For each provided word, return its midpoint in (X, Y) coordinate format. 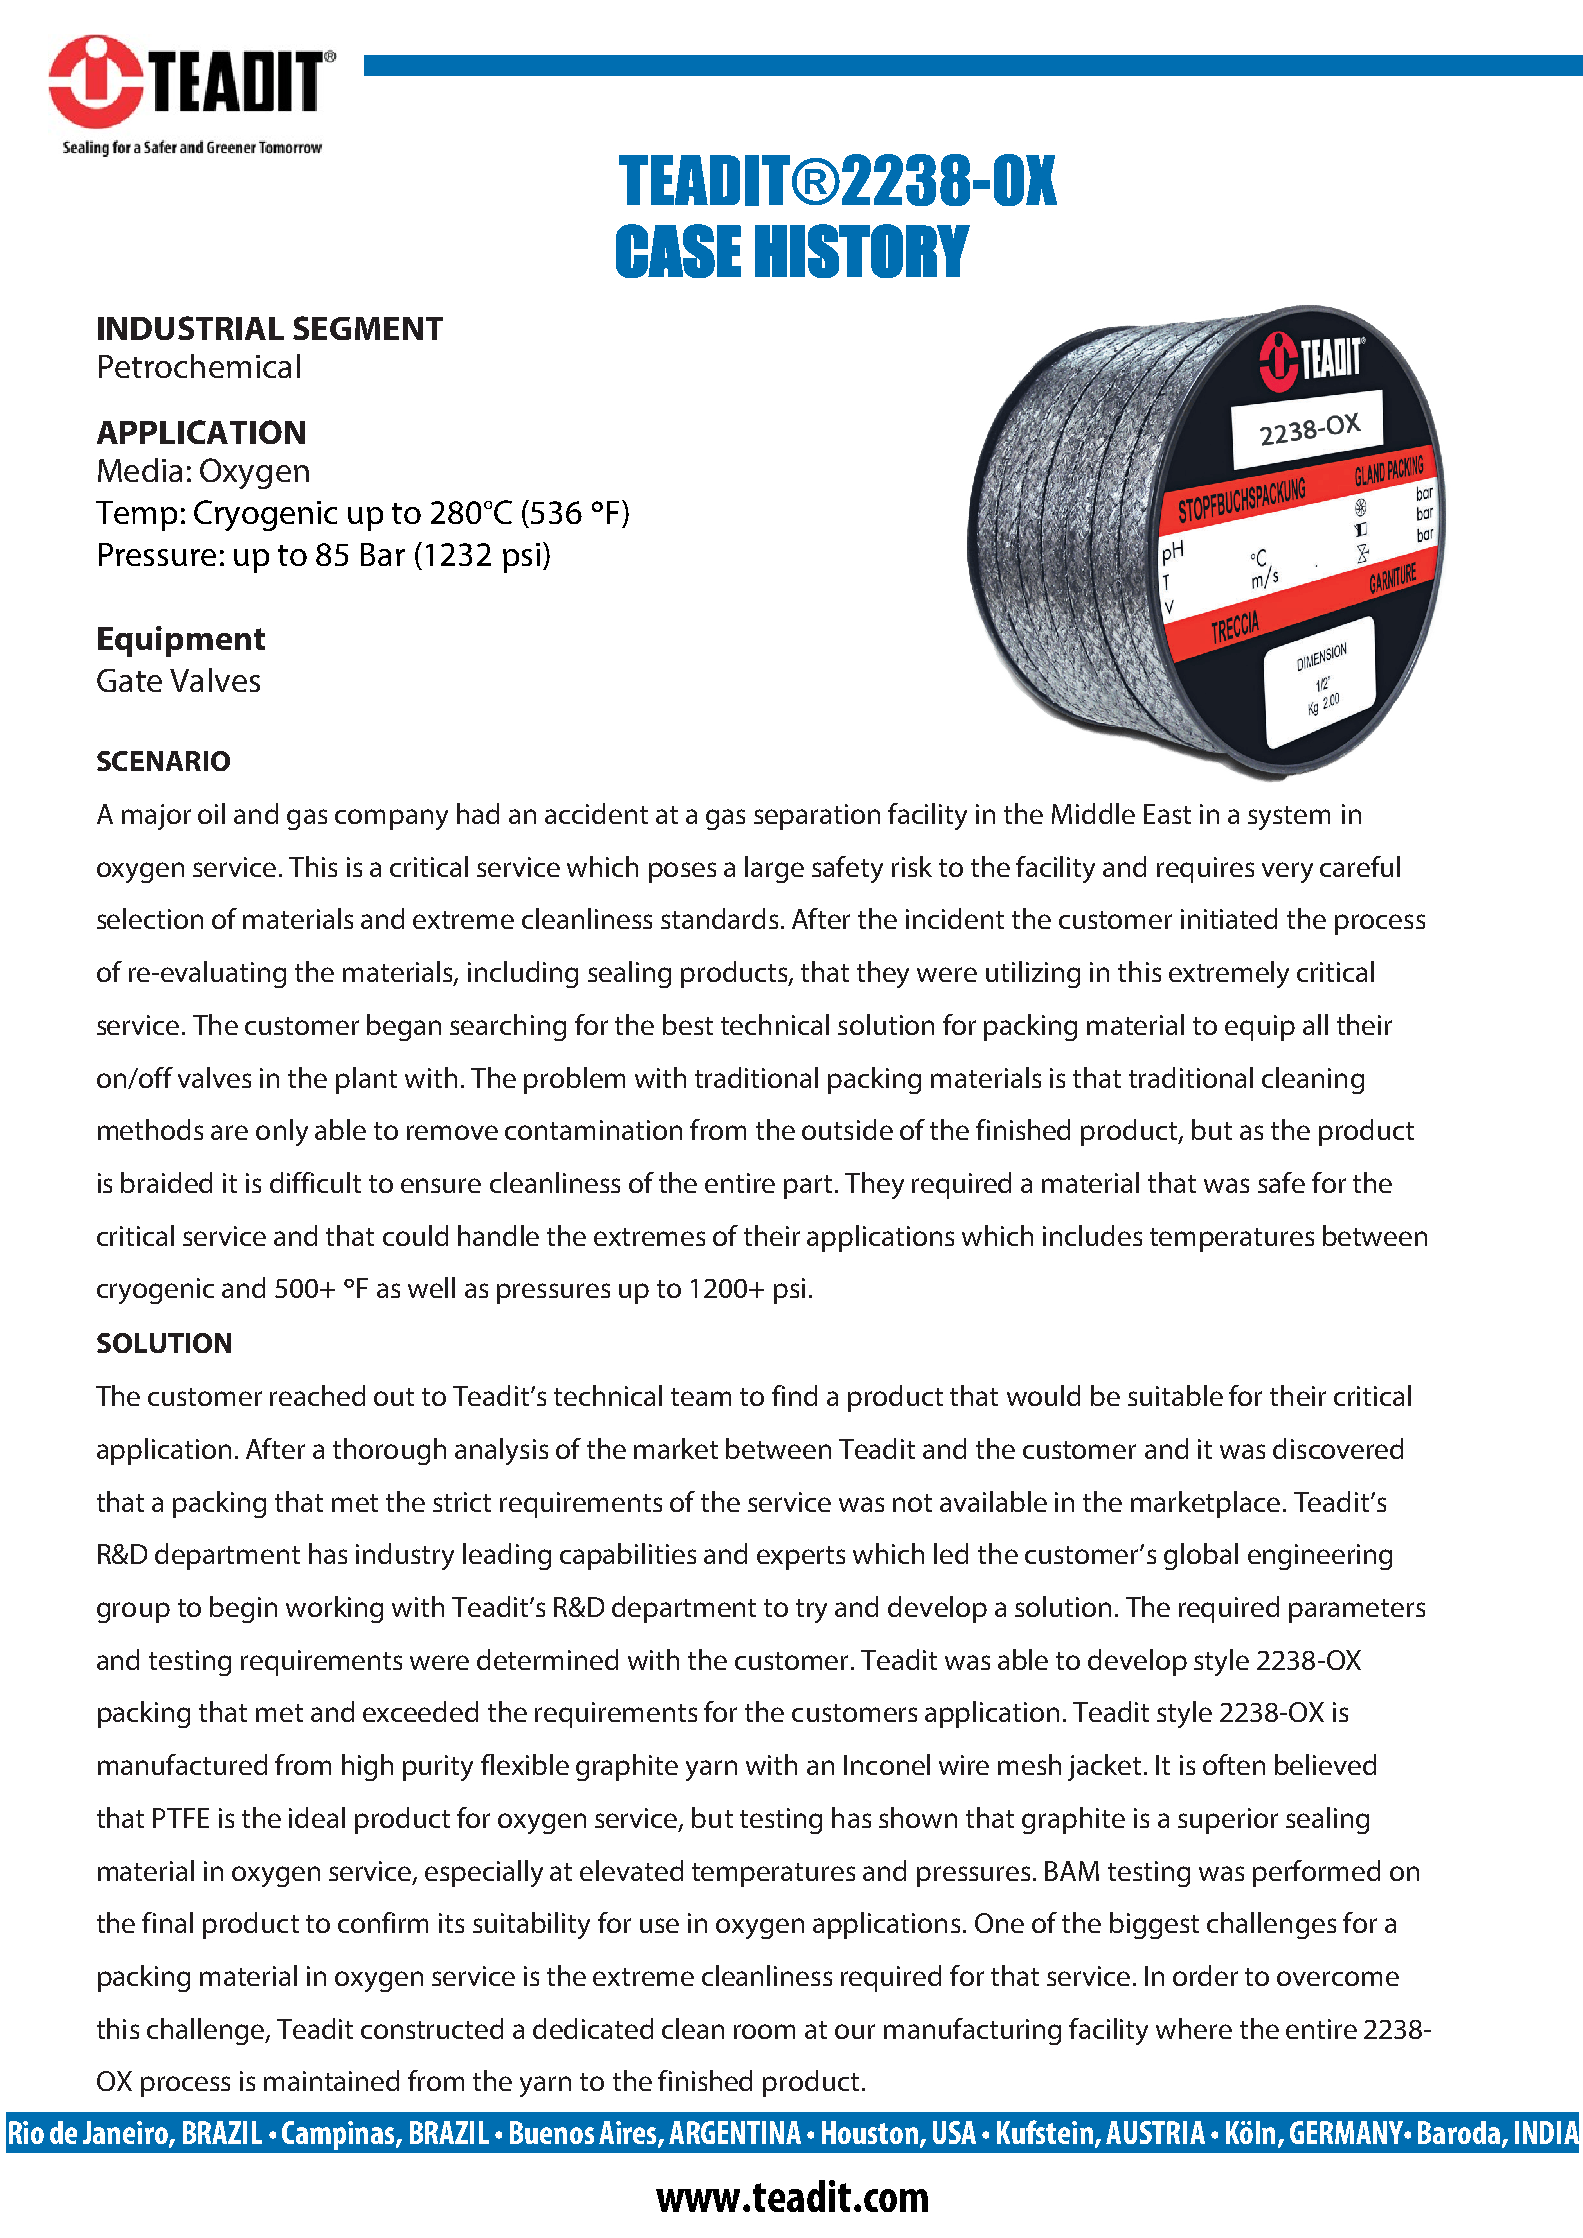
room (764, 2031)
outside (847, 1129)
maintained (331, 2080)
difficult (315, 1182)
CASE (678, 251)
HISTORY (862, 251)
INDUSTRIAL (191, 328)
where (1194, 2028)
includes (1092, 1235)
